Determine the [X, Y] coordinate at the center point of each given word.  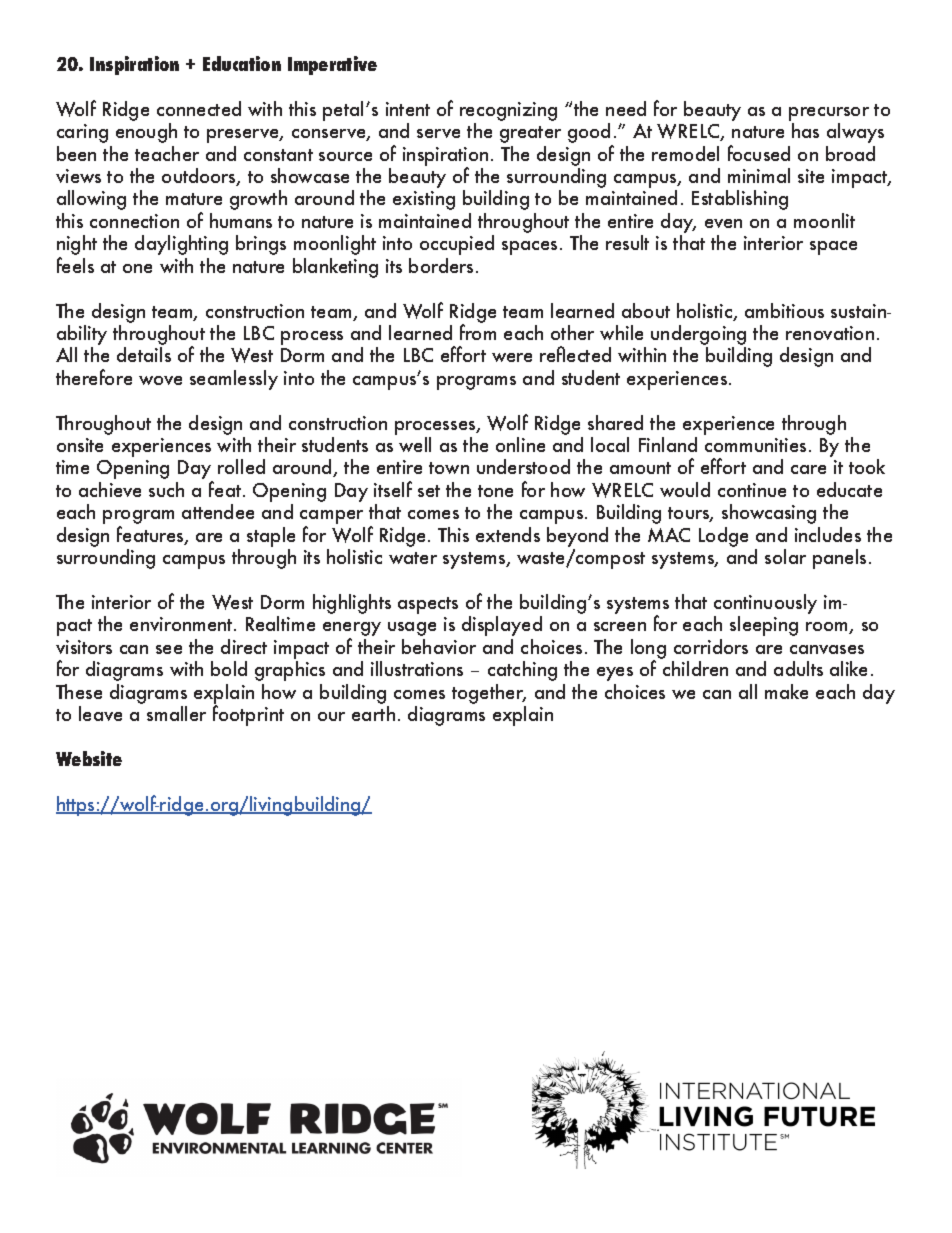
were [512, 357]
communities [755, 445]
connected [199, 108]
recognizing [508, 113]
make [786, 691]
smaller [176, 713]
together [489, 694]
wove [160, 380]
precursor [829, 115]
